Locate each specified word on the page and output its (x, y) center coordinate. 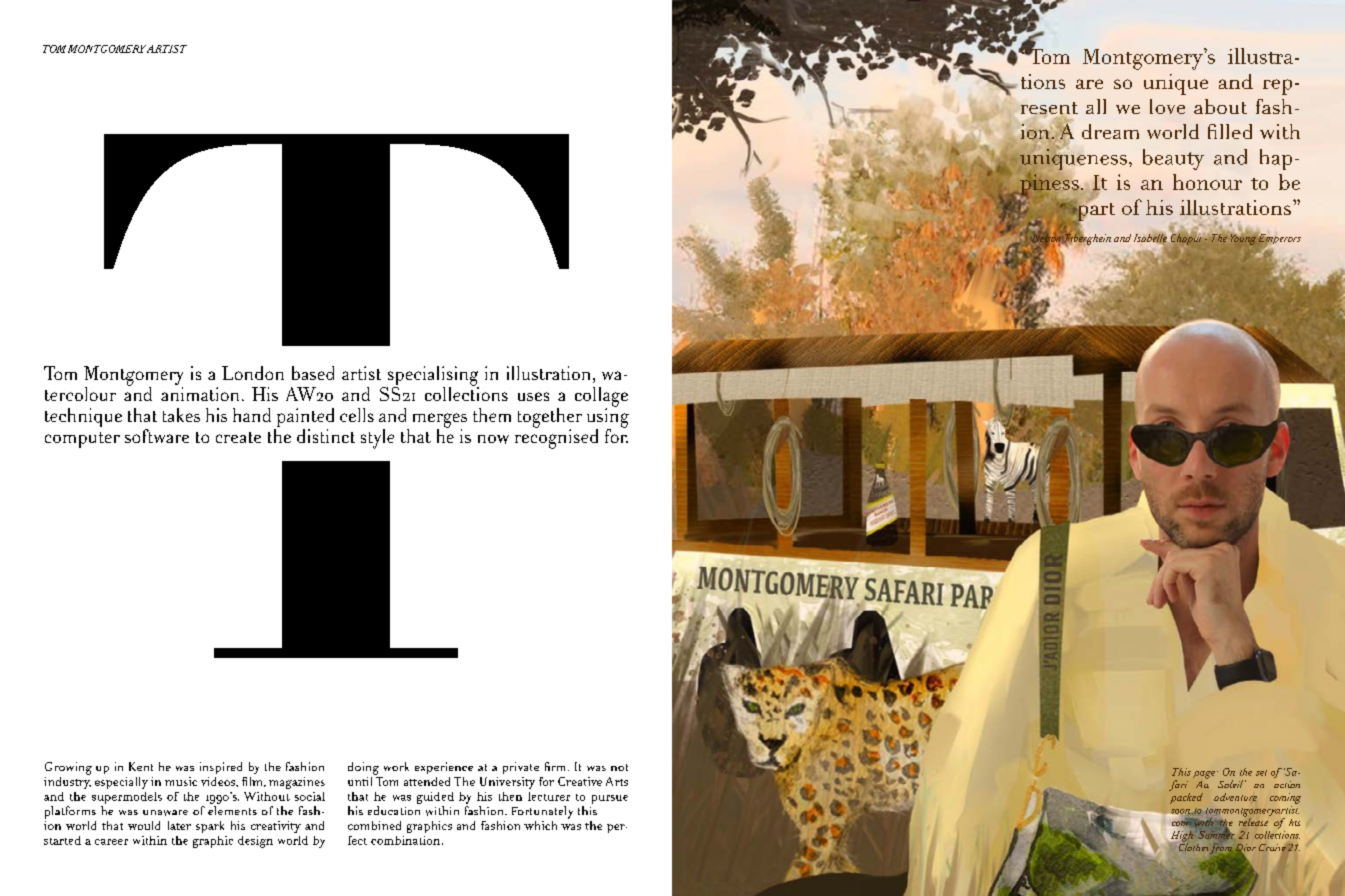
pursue (610, 799)
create (238, 437)
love (1167, 106)
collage (601, 398)
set (1261, 773)
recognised (556, 438)
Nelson (1046, 238)
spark (210, 827)
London (253, 373)
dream (1110, 131)
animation (200, 394)
